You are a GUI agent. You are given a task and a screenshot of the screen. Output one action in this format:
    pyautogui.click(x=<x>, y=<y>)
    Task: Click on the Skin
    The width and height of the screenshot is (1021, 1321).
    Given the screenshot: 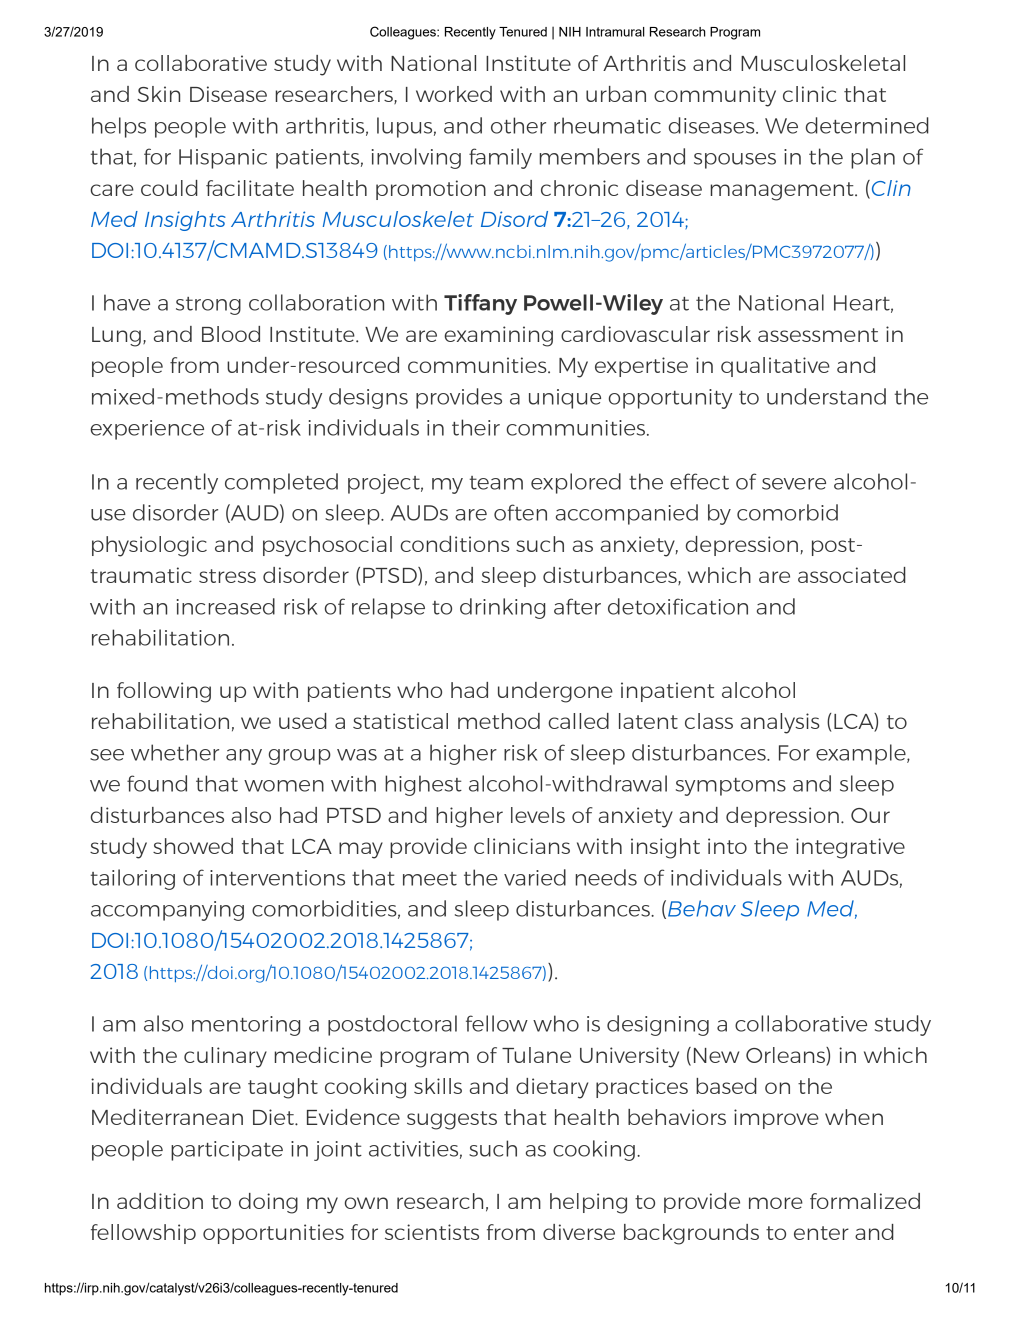 What is the action you would take?
    pyautogui.click(x=158, y=94)
